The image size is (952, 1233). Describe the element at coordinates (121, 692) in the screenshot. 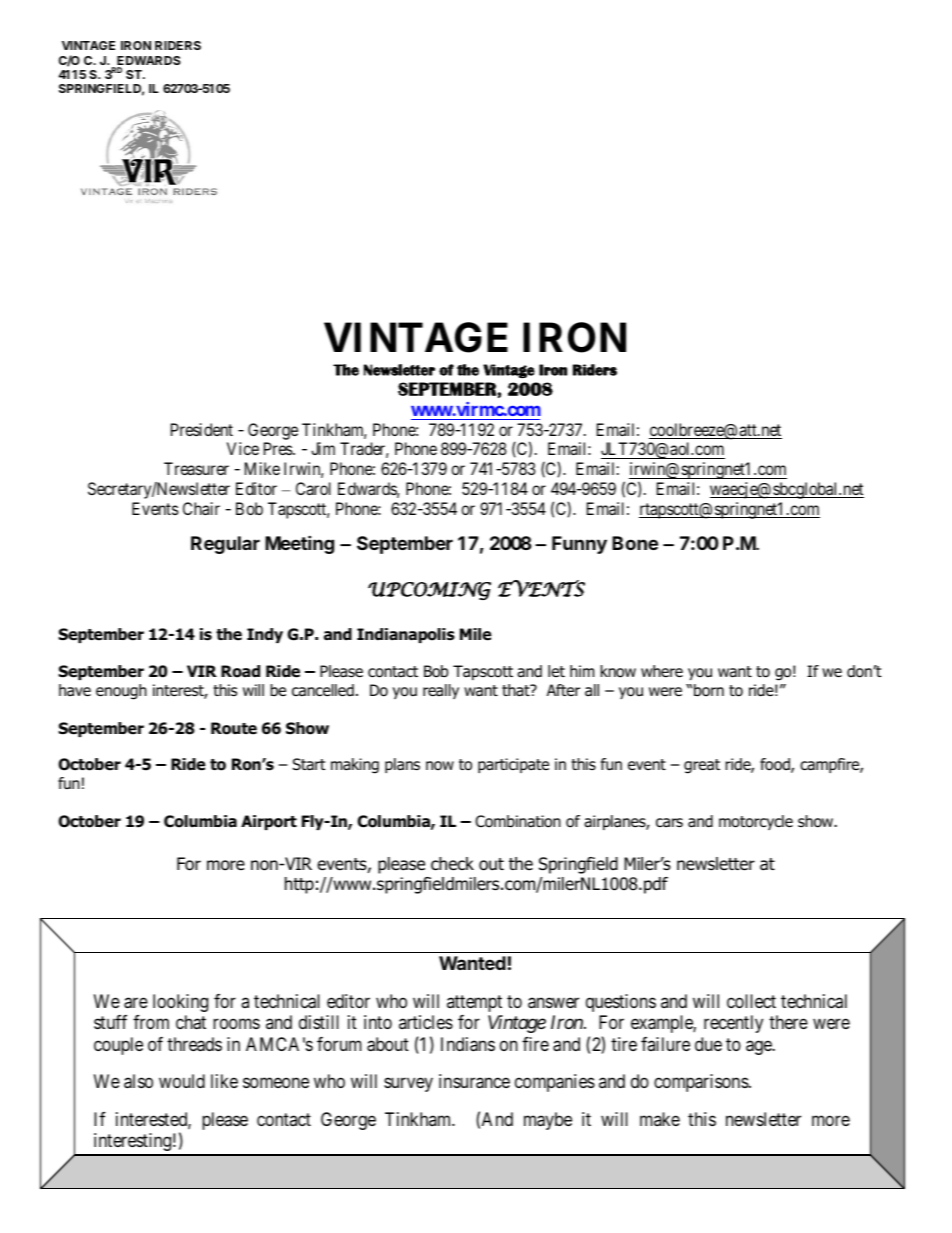

I see `enough` at that location.
